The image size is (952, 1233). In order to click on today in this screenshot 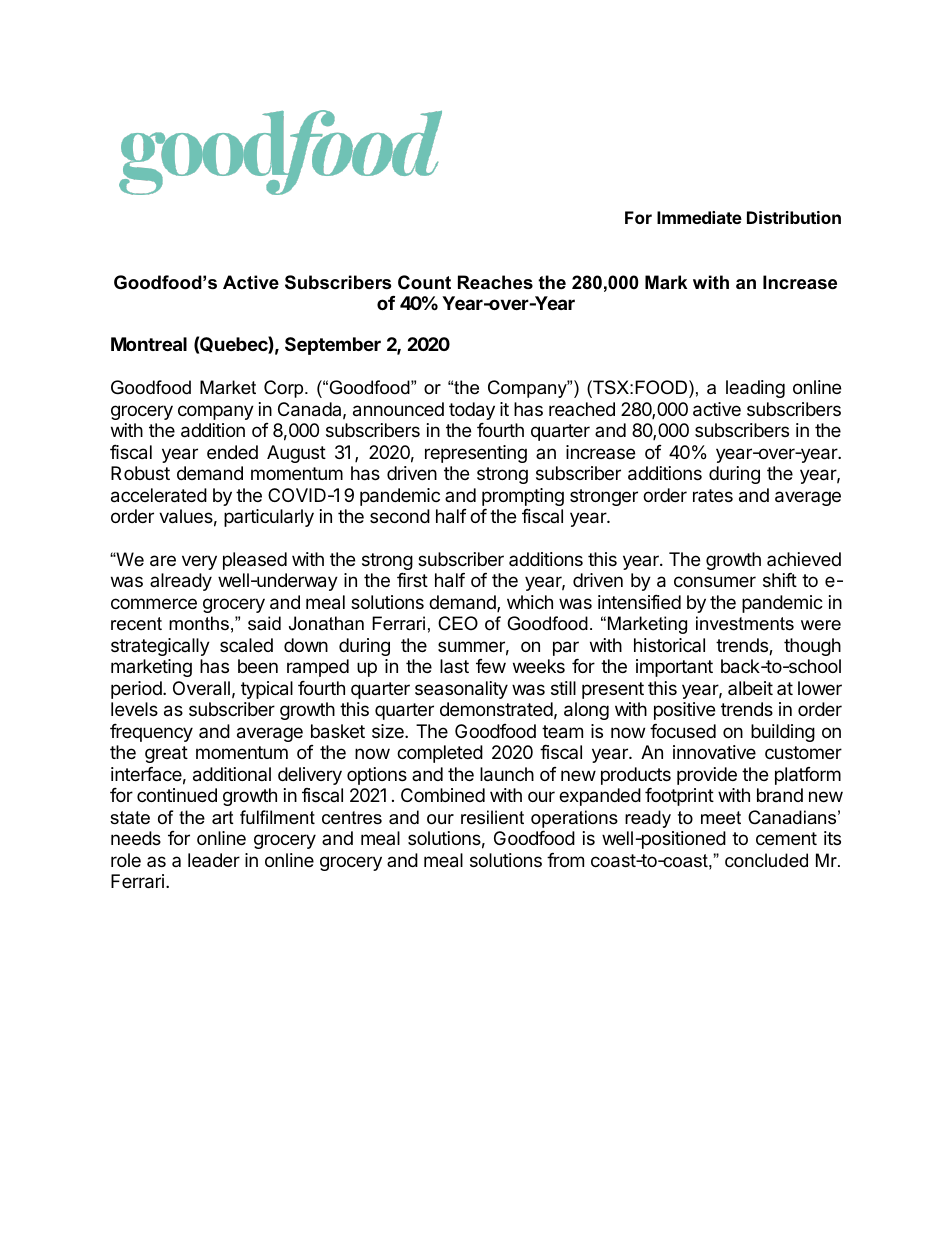, I will do `click(472, 411)`.
